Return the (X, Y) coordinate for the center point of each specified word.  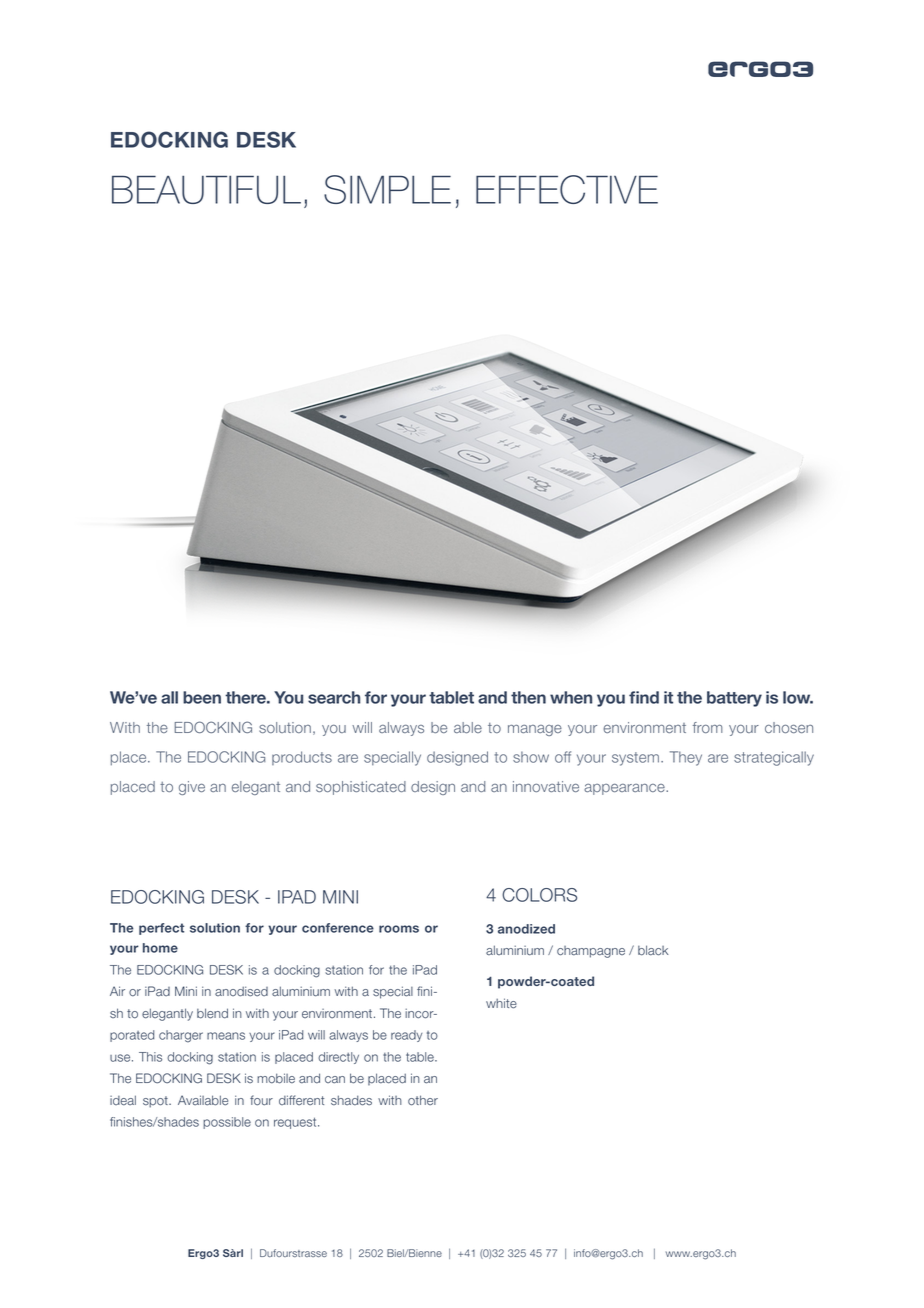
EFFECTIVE (567, 189)
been (202, 697)
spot (156, 1102)
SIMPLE (387, 189)
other (423, 1100)
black (653, 950)
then (528, 697)
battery (734, 699)
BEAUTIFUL (206, 189)
